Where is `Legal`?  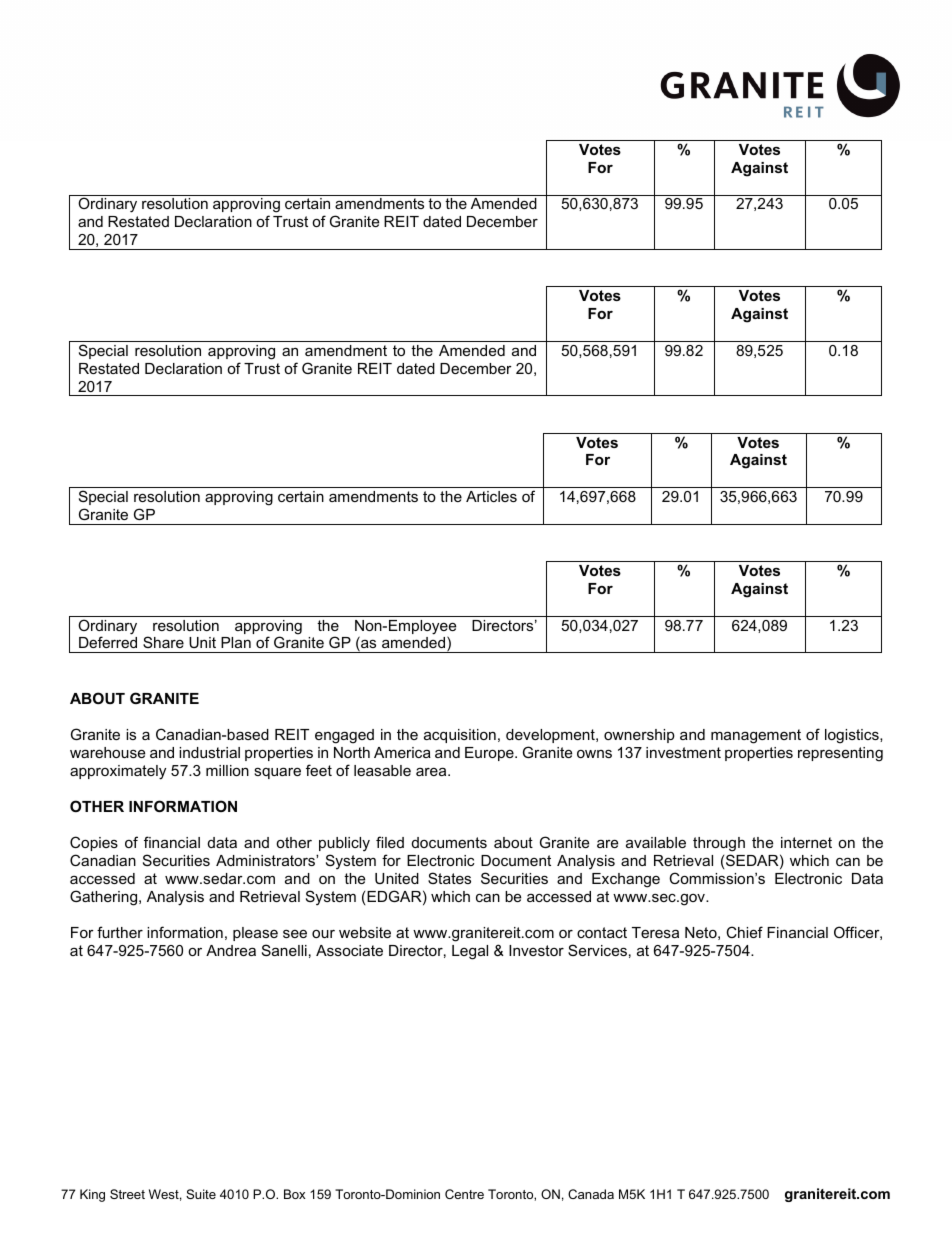
Legal is located at coordinates (470, 952).
